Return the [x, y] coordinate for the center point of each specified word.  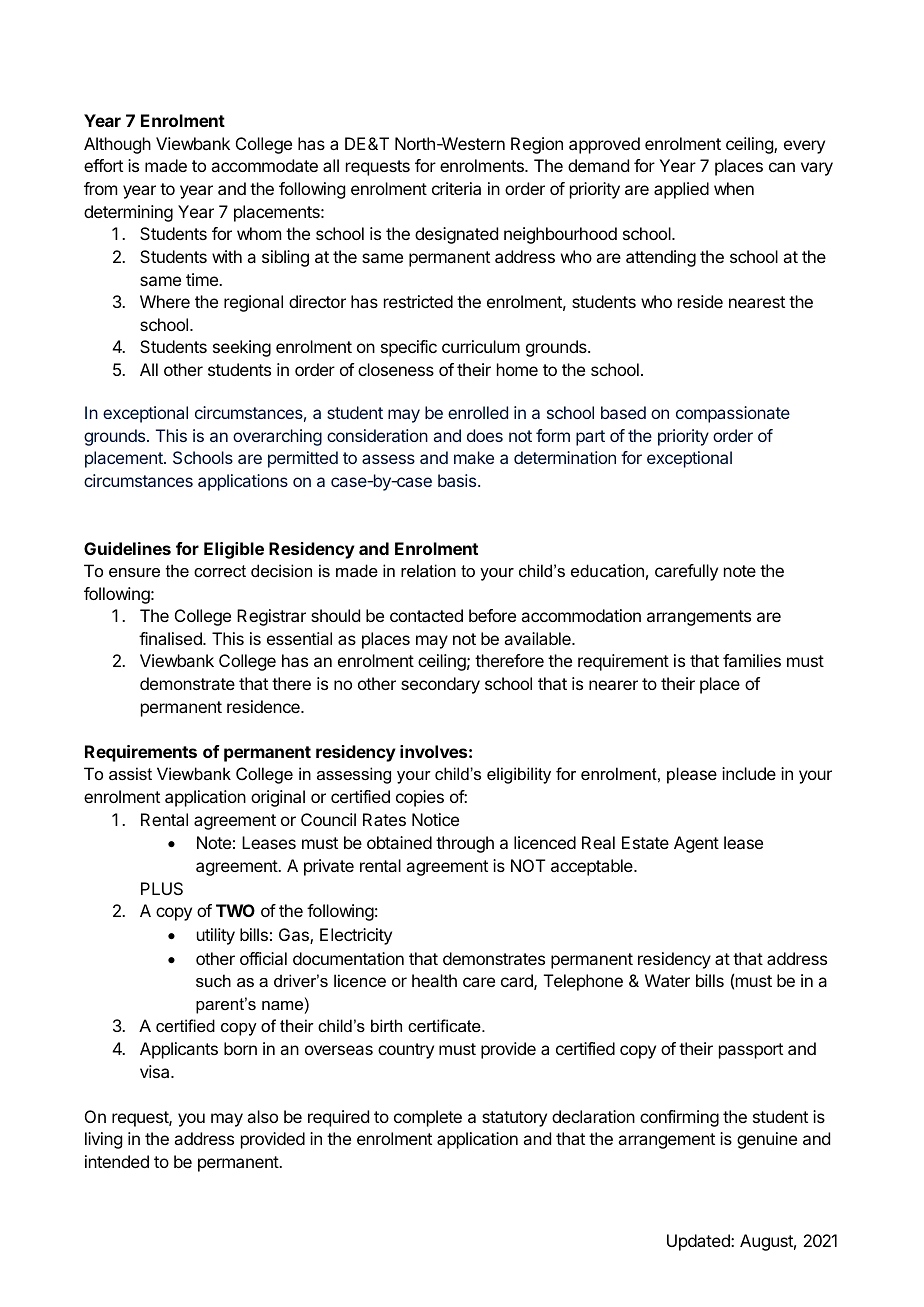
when [734, 188]
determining [128, 213]
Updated [699, 1242]
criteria [456, 188]
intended [117, 1161]
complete [428, 1118]
